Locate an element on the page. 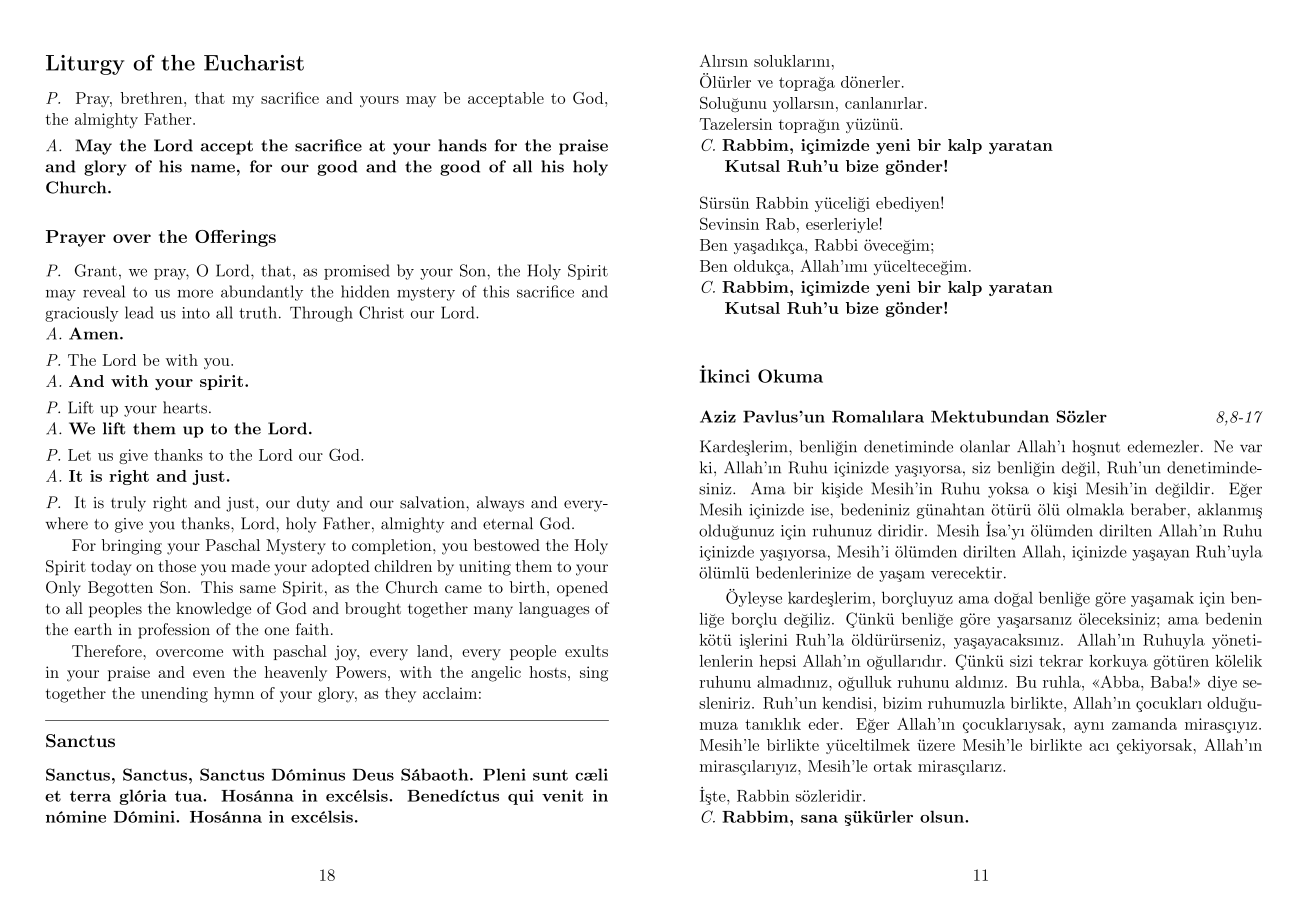 The height and width of the document is (924, 1308). sunt is located at coordinates (550, 775).
